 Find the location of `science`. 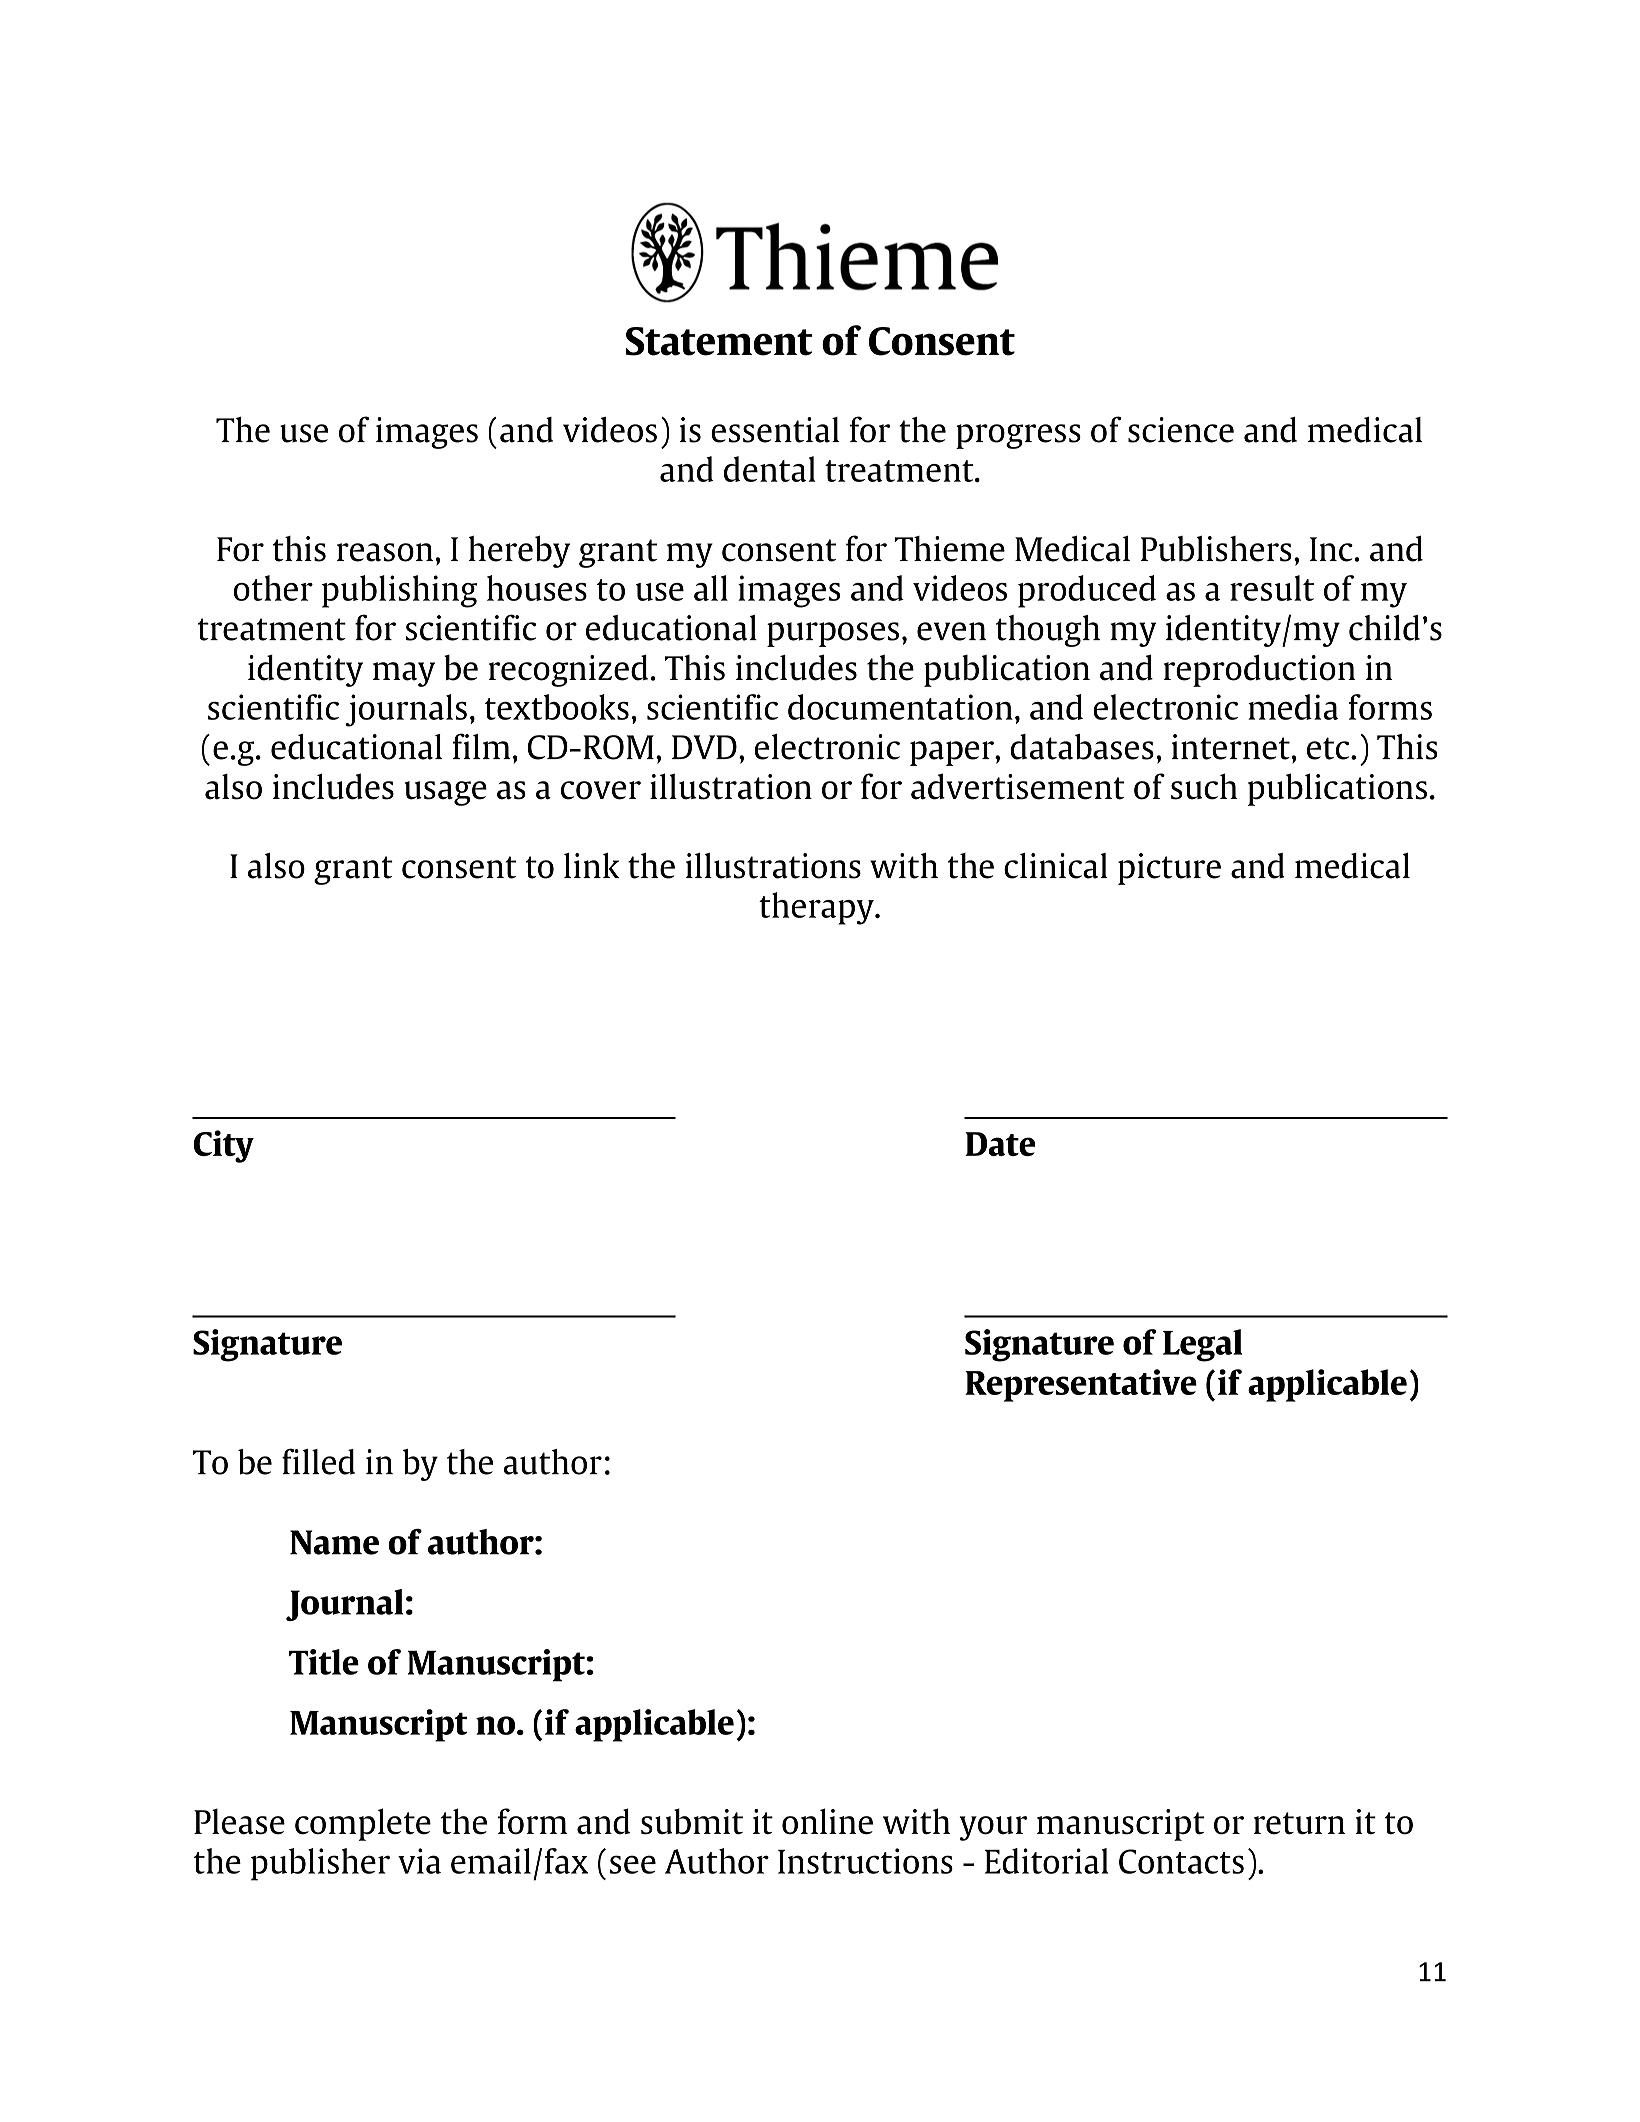

science is located at coordinates (1181, 430).
